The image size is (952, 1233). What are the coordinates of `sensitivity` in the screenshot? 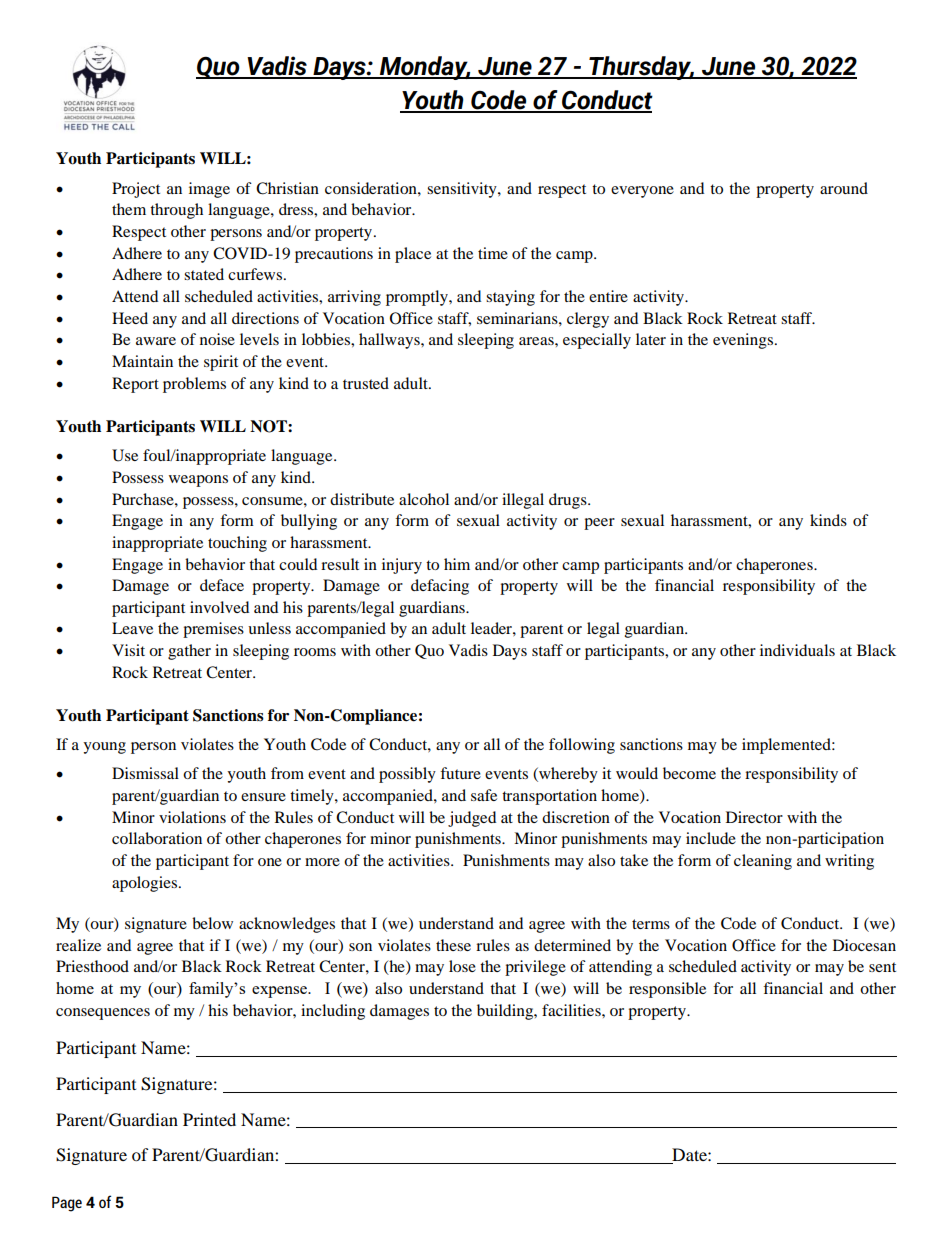 It's located at (463, 190).
